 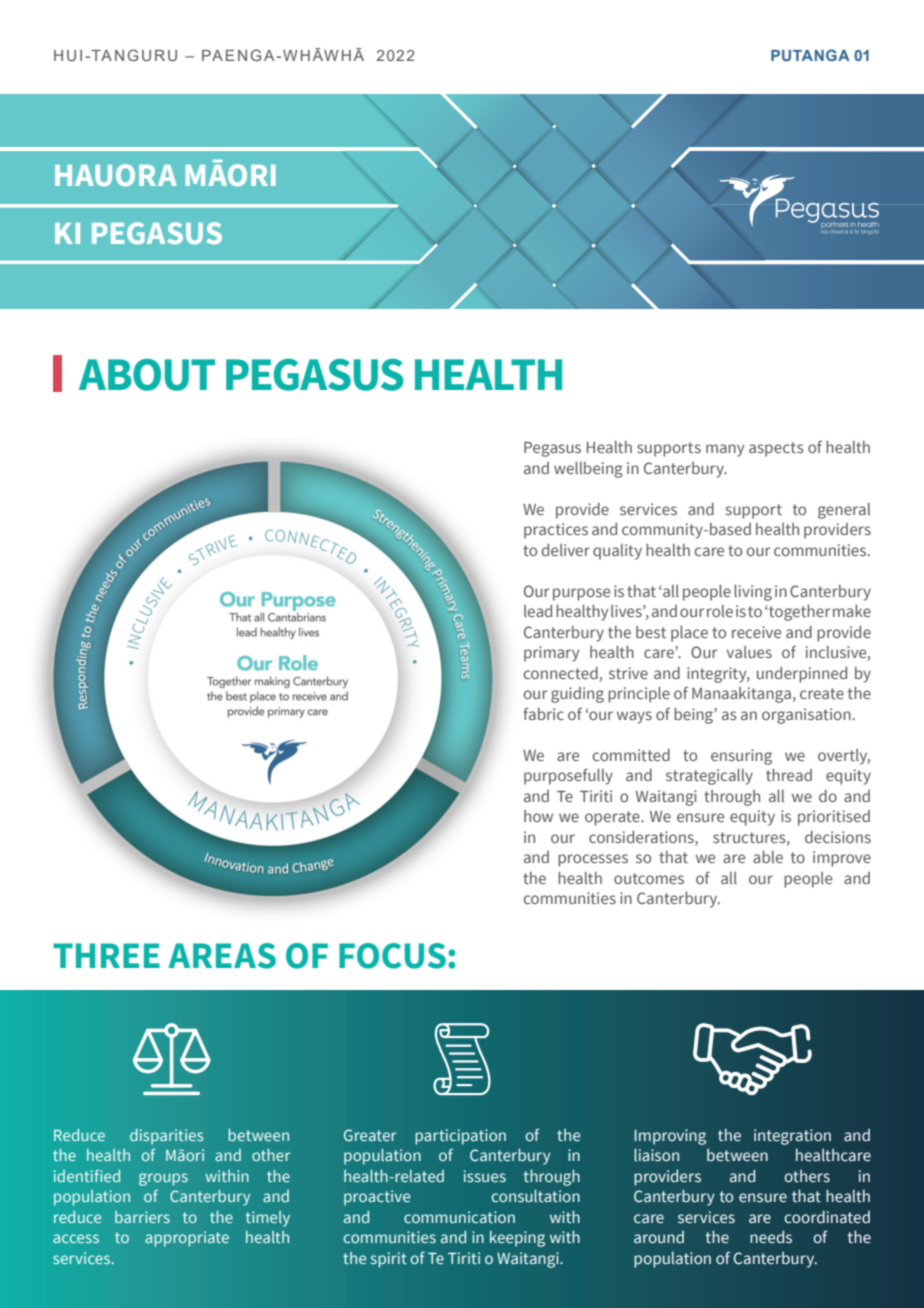 I want to click on able, so click(x=768, y=857).
